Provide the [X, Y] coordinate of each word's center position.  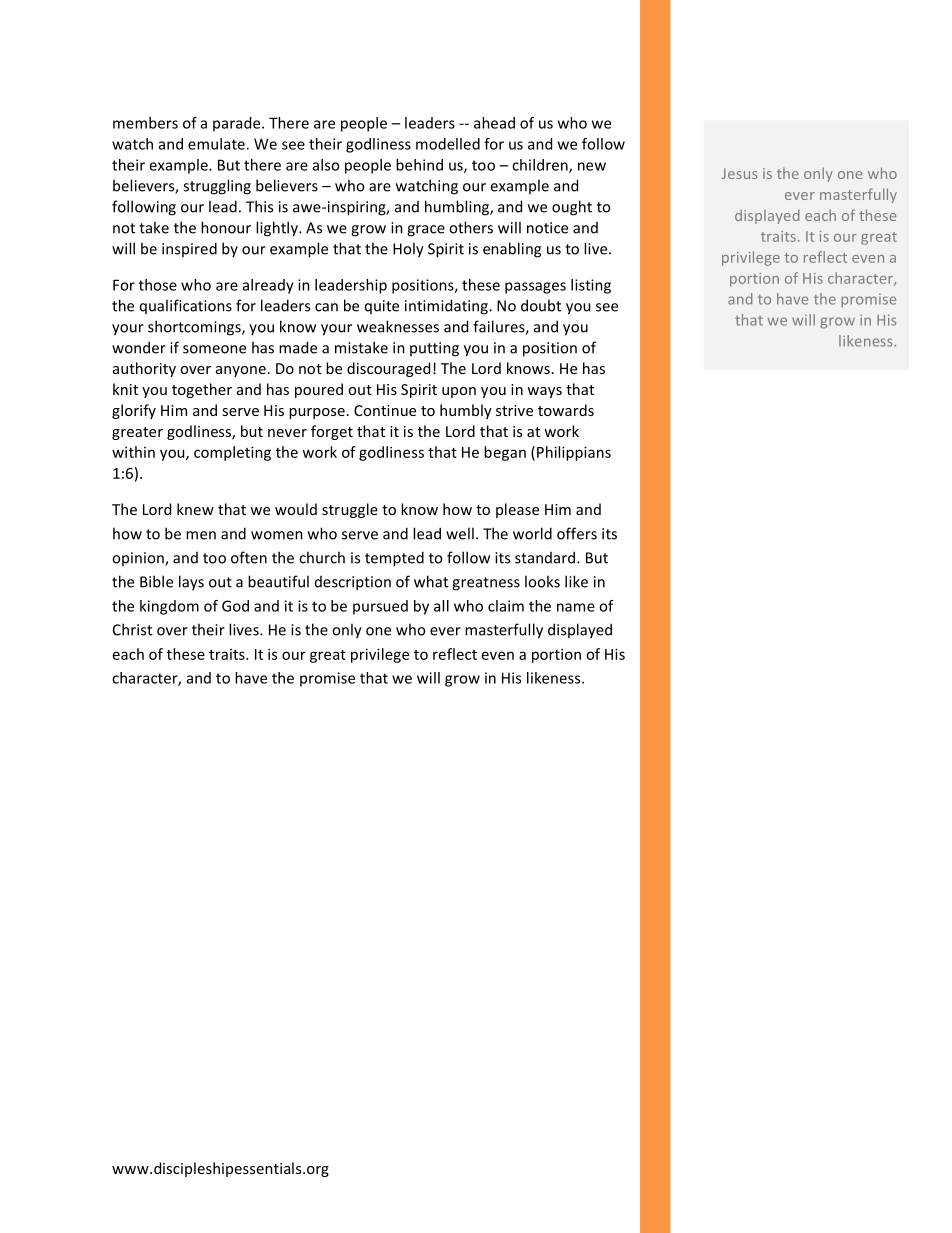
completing [232, 453]
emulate [217, 144]
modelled [448, 144]
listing [591, 286]
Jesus [739, 173]
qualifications [186, 306]
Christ [132, 629]
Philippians [574, 453]
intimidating [447, 307]
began [505, 453]
